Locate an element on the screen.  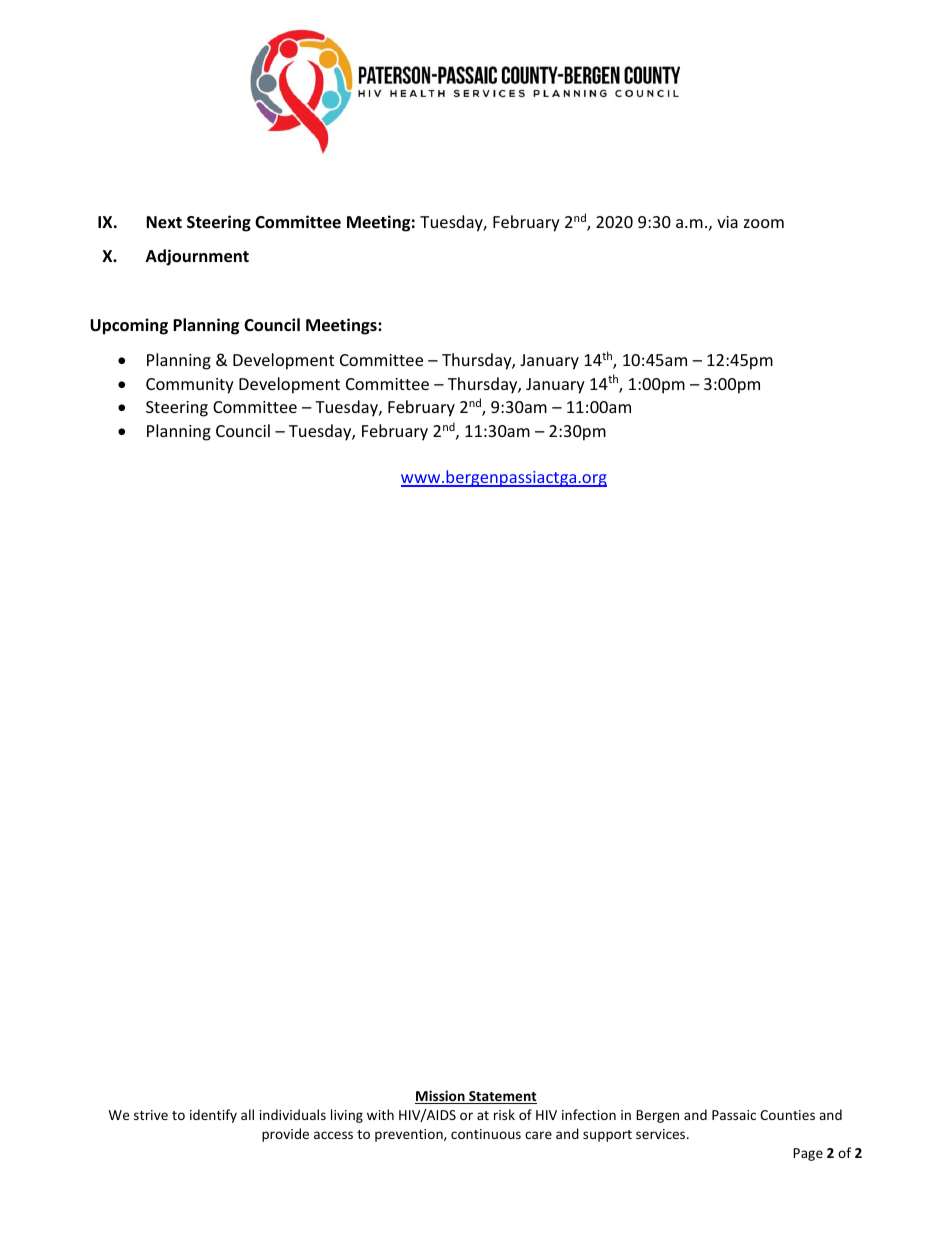
identify is located at coordinates (213, 1116).
